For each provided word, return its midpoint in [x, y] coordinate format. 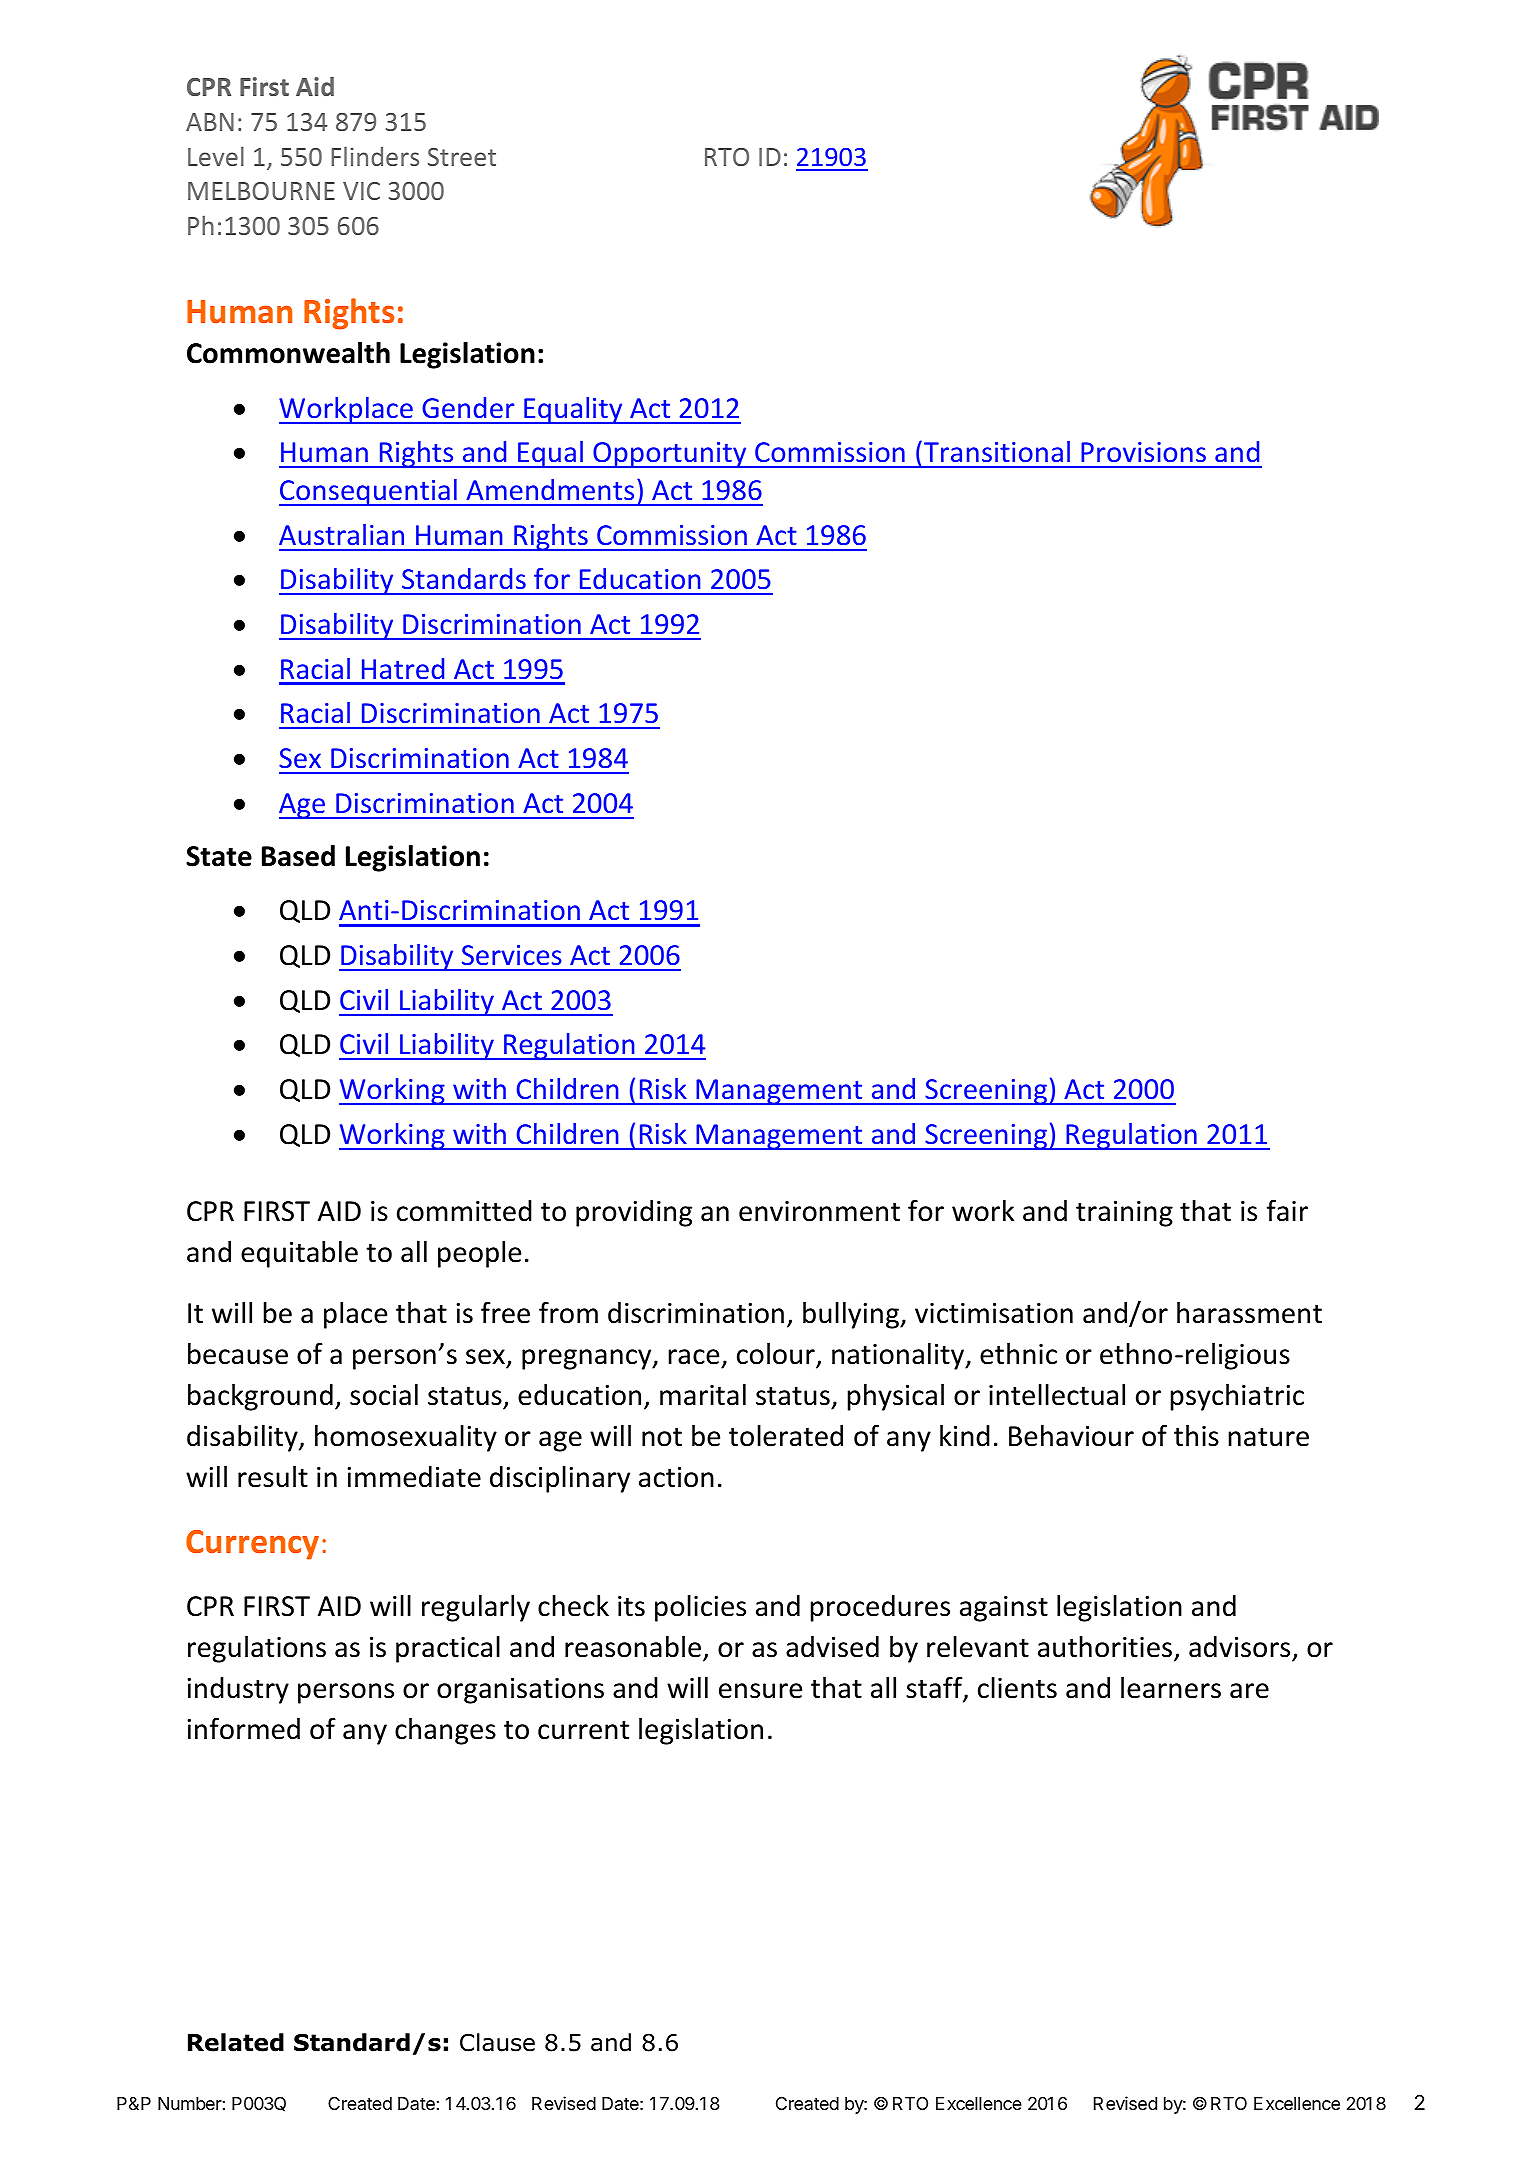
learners [1171, 1688]
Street [462, 157]
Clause [497, 2042]
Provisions [1143, 452]
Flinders [375, 156]
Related [236, 2042]
